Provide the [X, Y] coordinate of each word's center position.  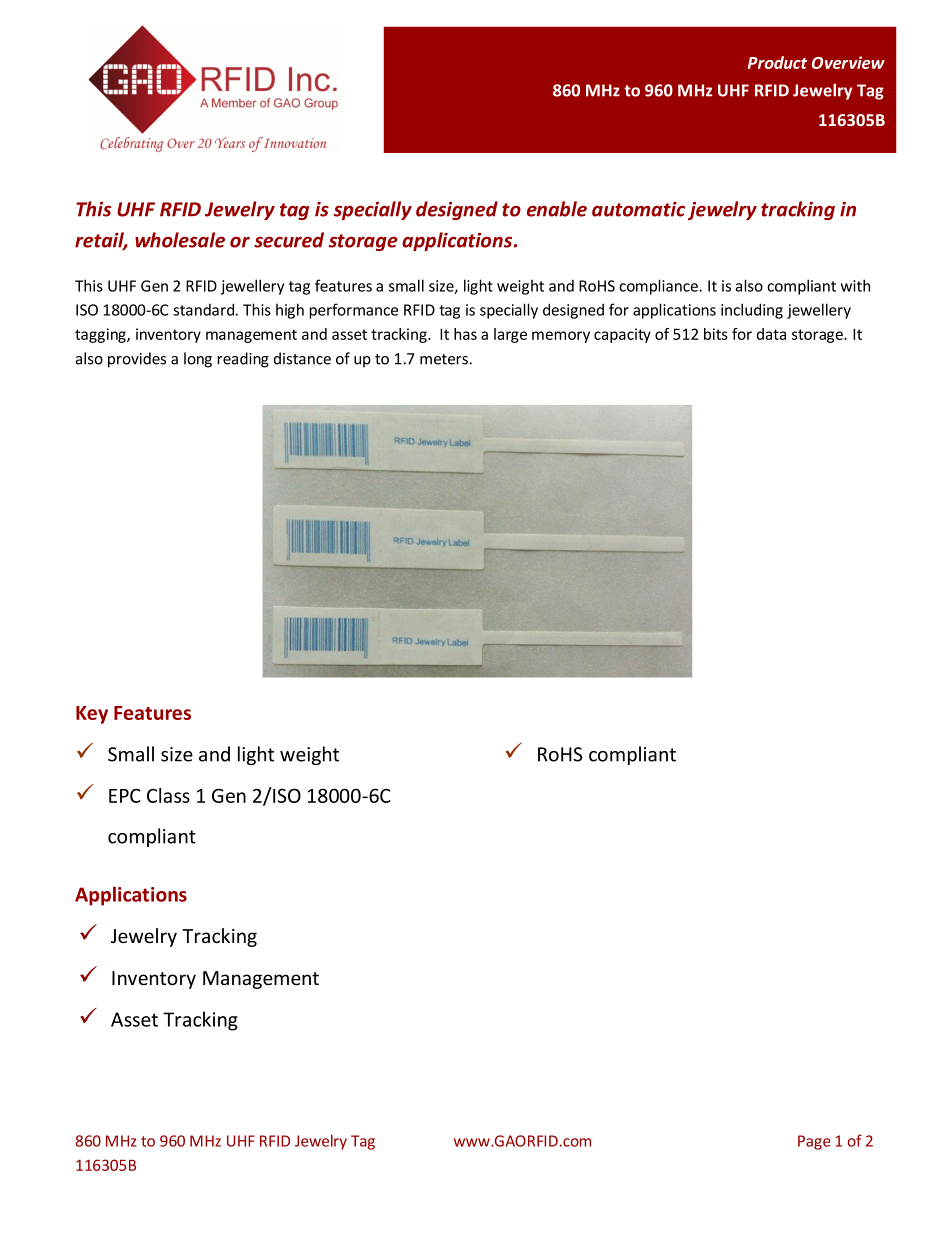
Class [168, 795]
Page [814, 1142]
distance [302, 358]
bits [716, 334]
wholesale [180, 240]
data [771, 334]
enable [557, 209]
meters [445, 359]
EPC [125, 795]
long [198, 360]
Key [92, 715]
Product [777, 62]
